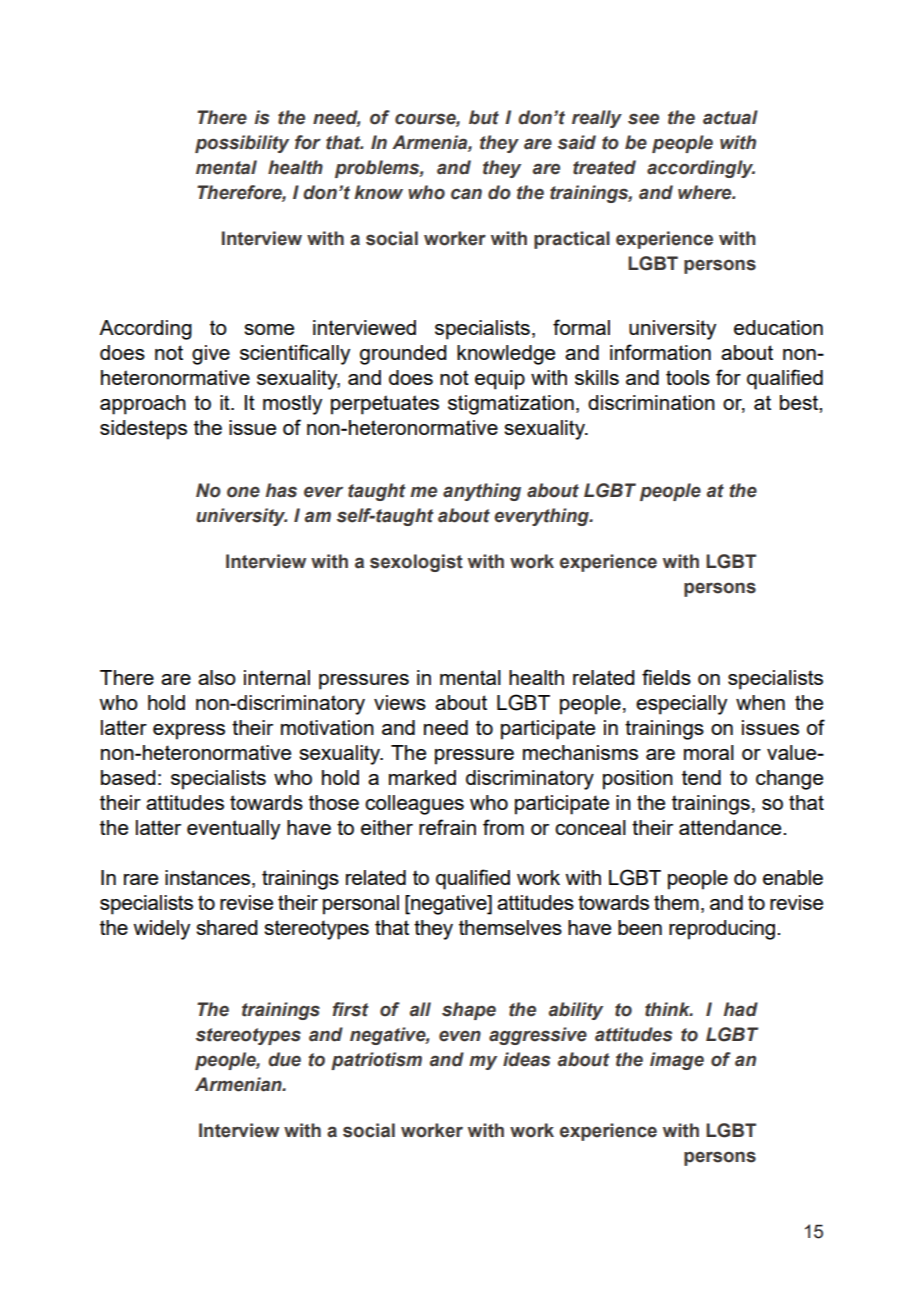  What do you see at coordinates (484, 117) in the image?
I see `but` at bounding box center [484, 117].
